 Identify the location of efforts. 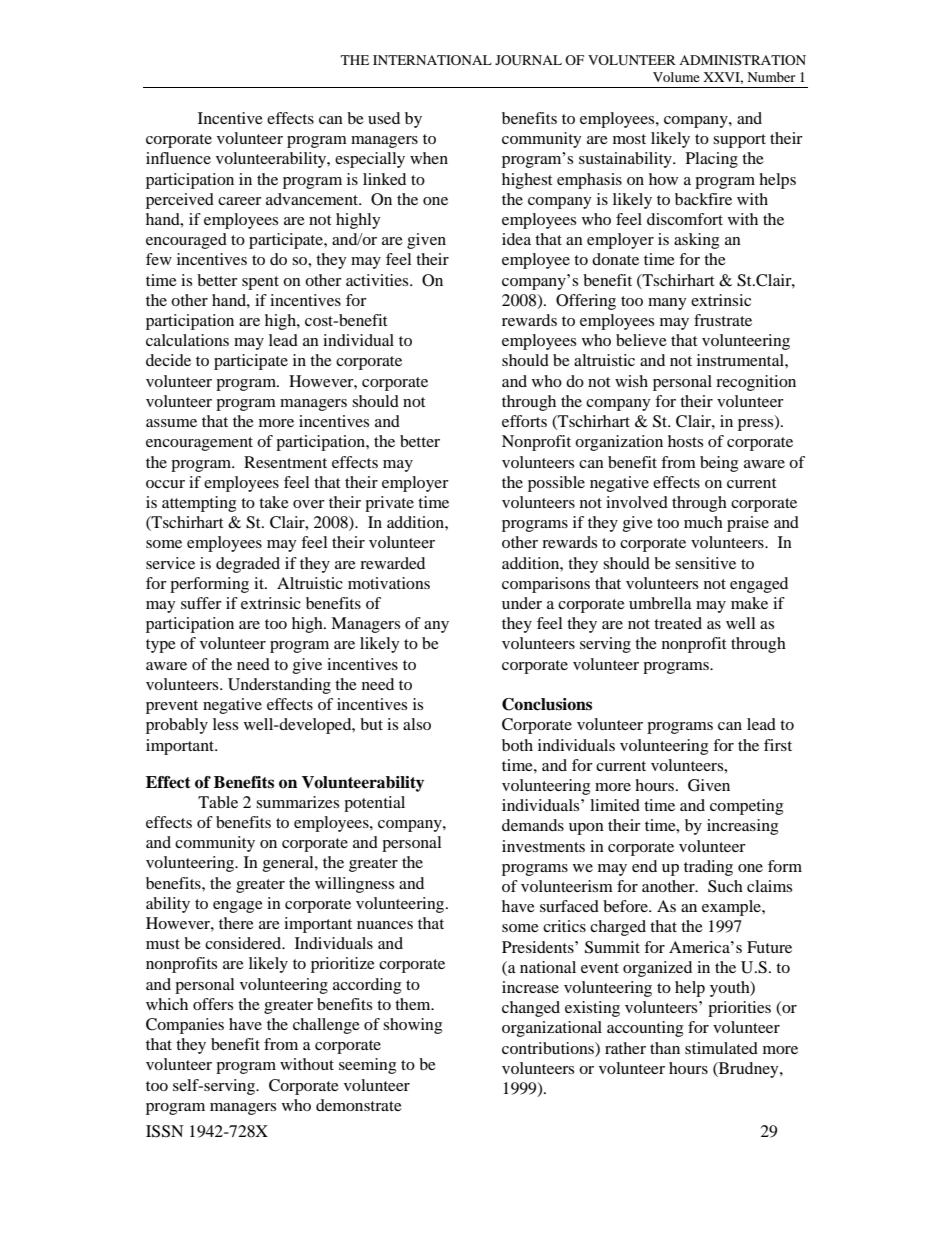
(524, 421).
